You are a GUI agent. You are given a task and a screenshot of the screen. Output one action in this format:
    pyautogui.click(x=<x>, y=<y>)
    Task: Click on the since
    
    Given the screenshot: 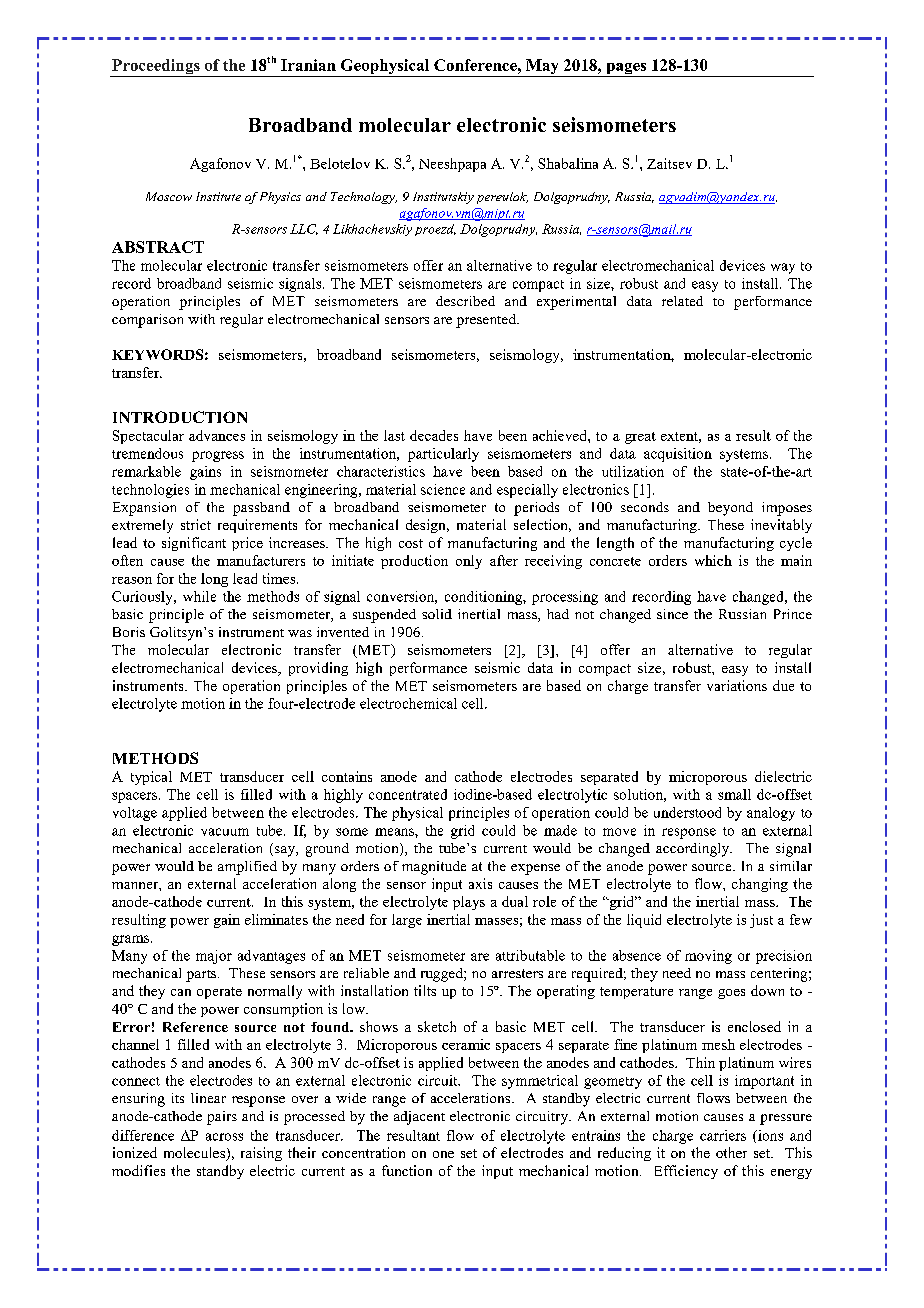 What is the action you would take?
    pyautogui.click(x=672, y=614)
